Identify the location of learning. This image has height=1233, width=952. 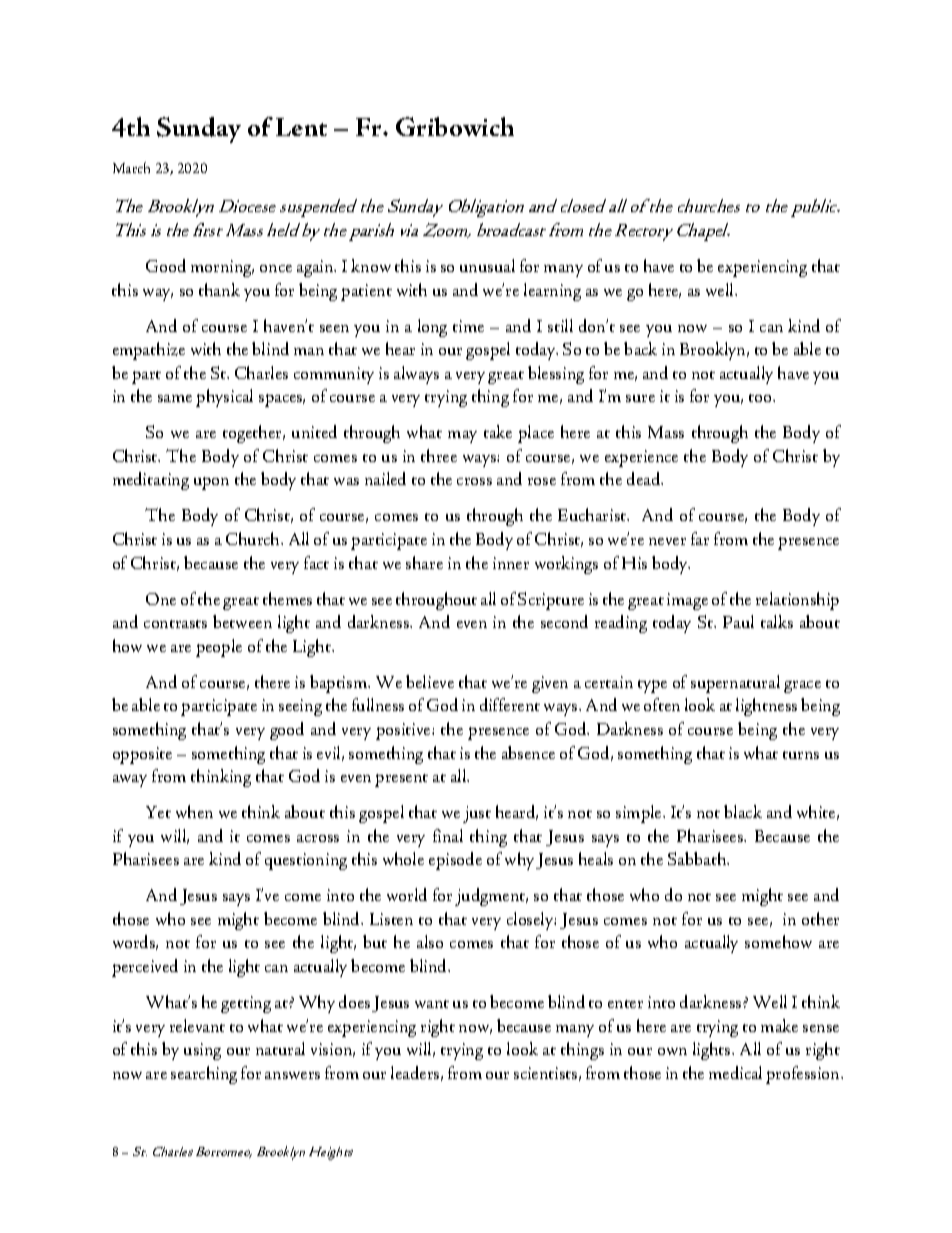
(552, 292).
